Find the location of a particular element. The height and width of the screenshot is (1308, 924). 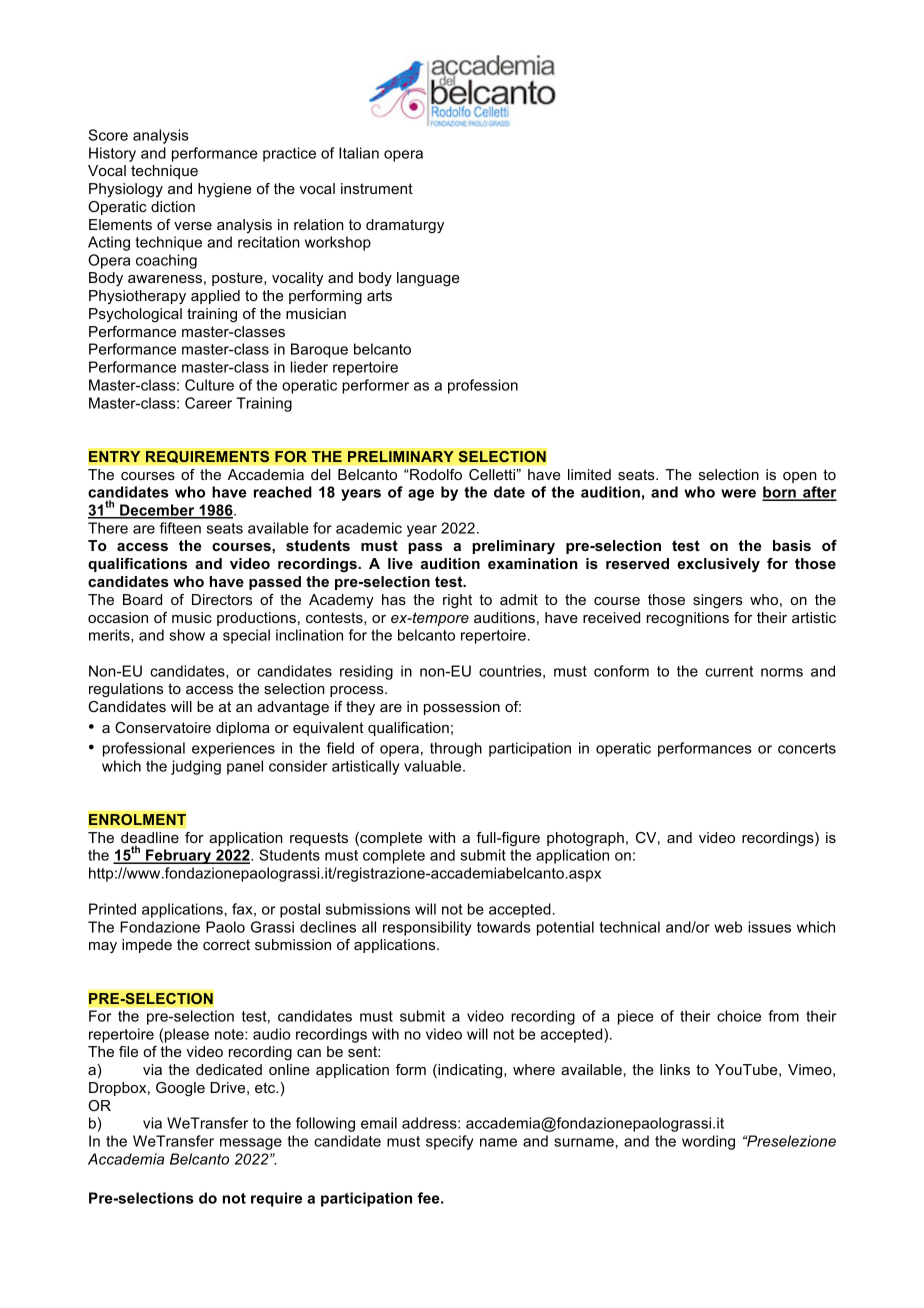

responsibility is located at coordinates (427, 928).
